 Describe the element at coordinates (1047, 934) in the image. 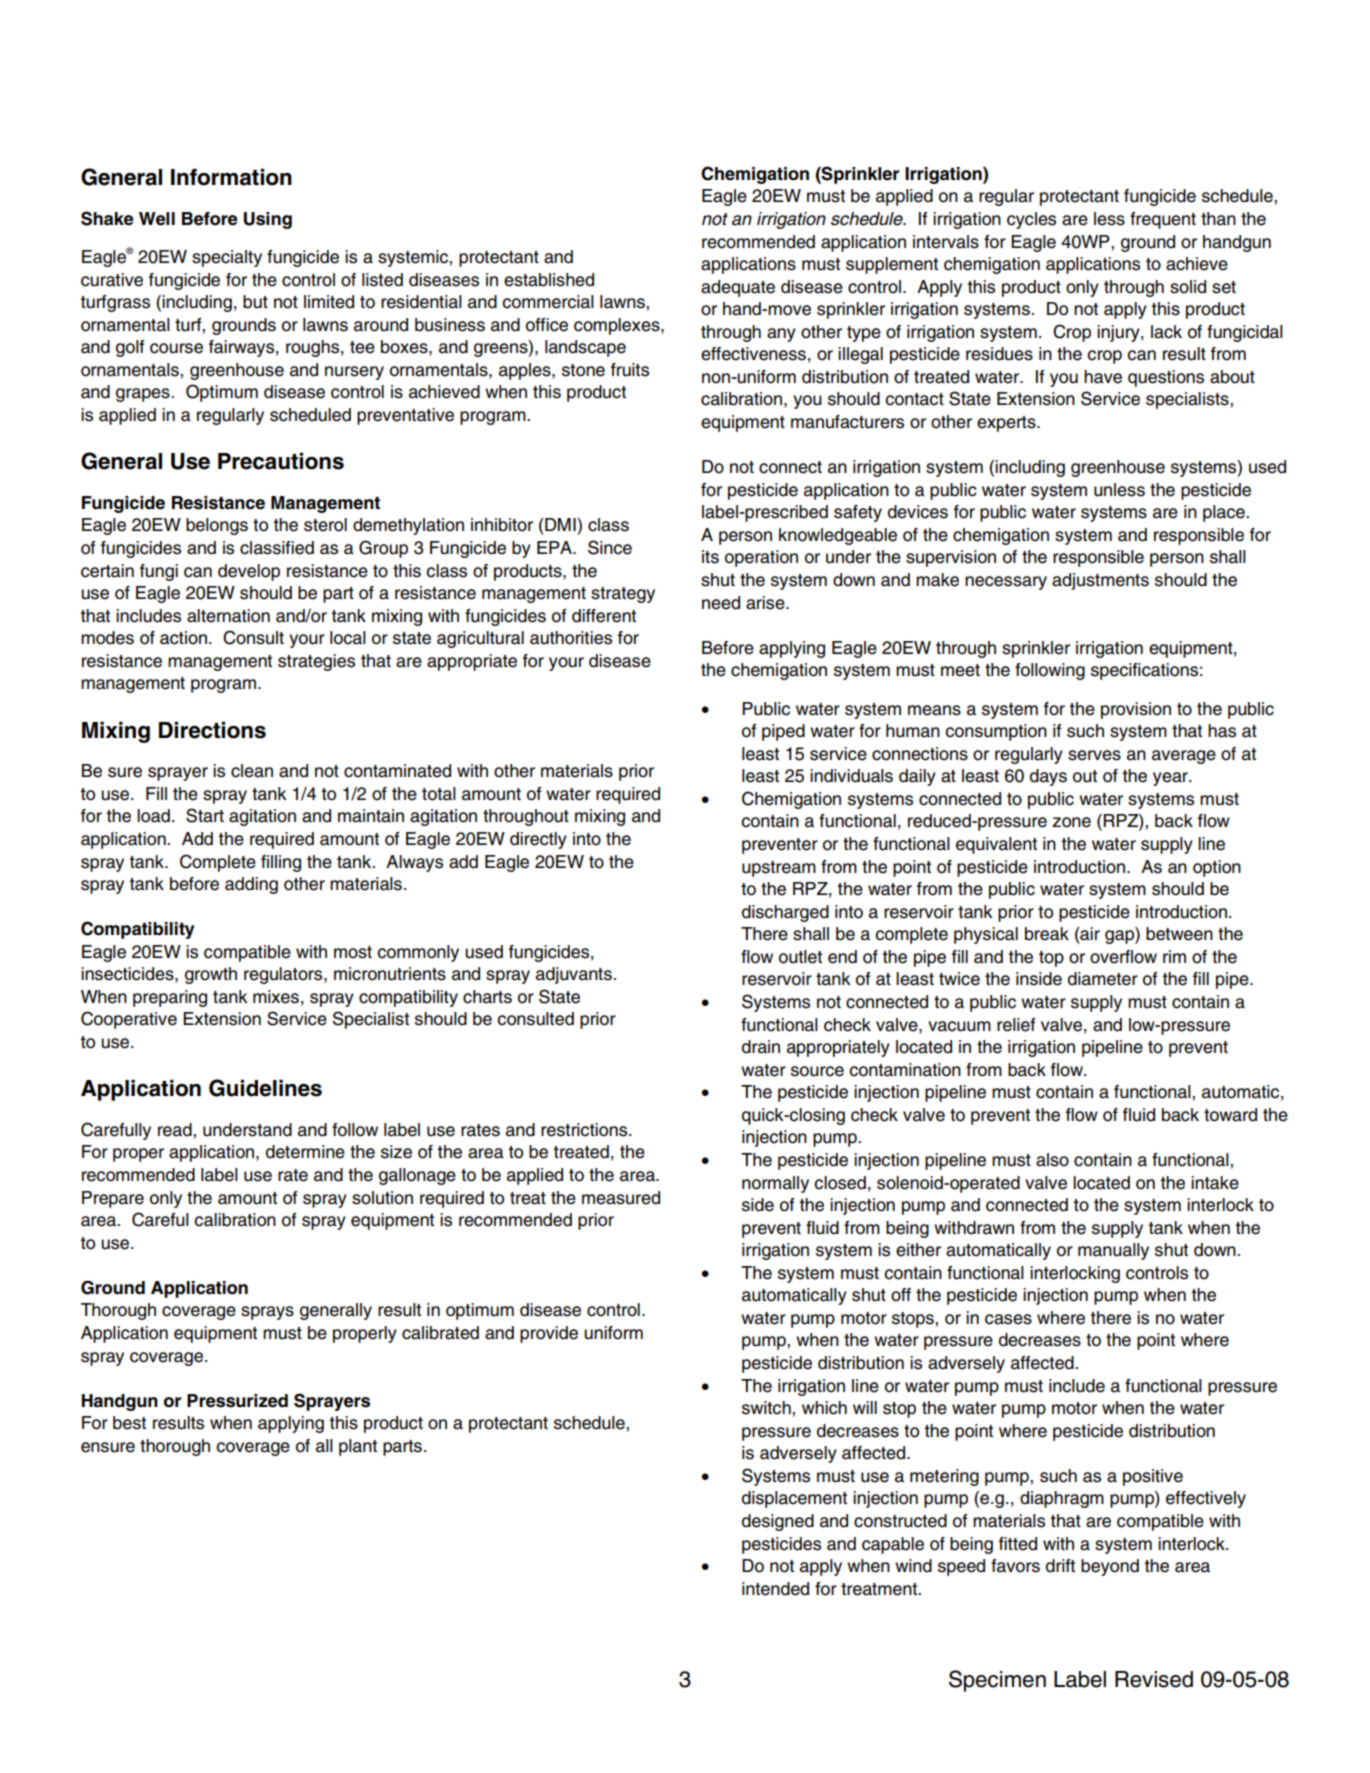

I see `break` at that location.
